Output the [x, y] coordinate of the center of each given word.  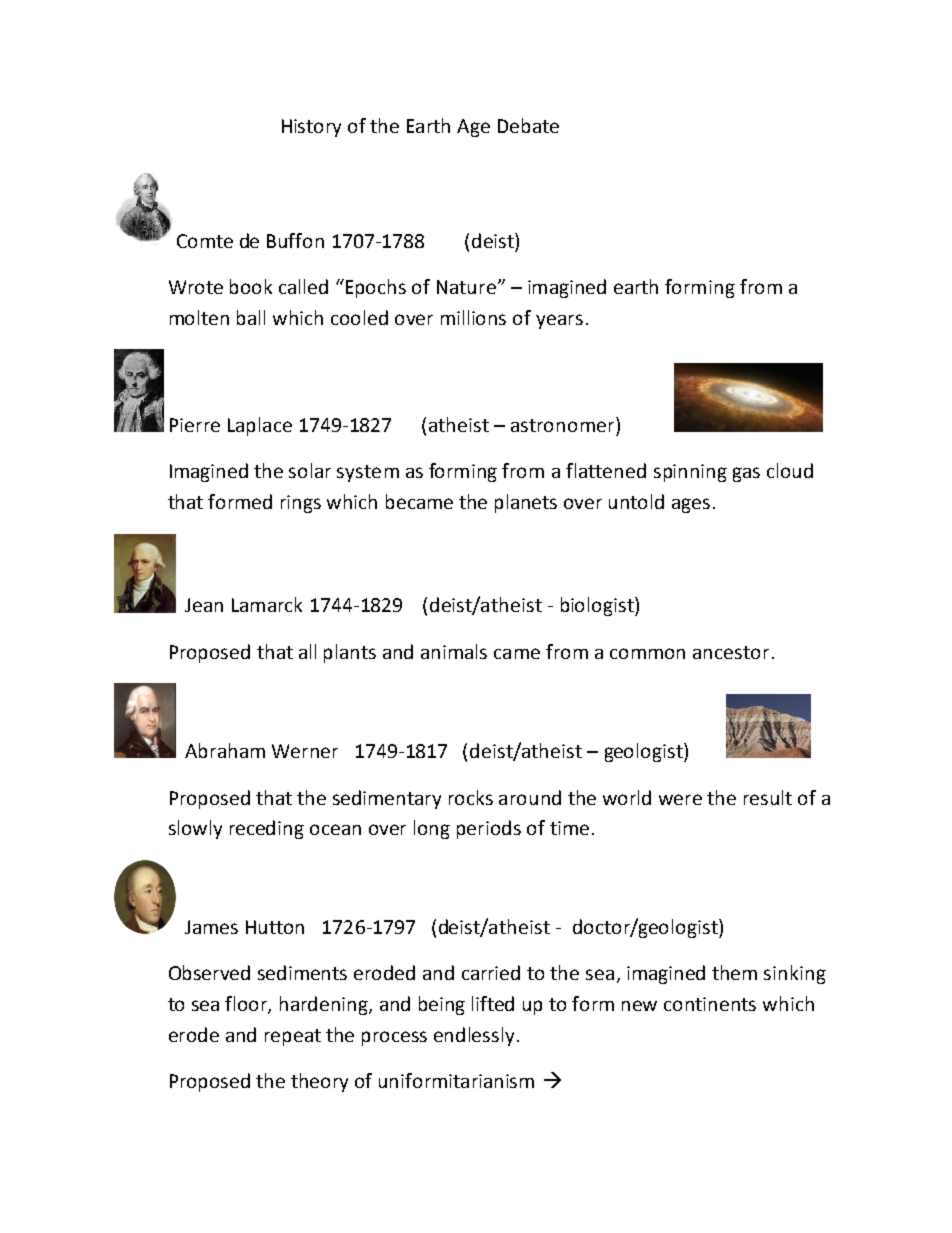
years [559, 321]
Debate [528, 125]
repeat [293, 1037]
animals [454, 651]
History [311, 128]
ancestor [731, 652]
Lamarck [267, 604]
